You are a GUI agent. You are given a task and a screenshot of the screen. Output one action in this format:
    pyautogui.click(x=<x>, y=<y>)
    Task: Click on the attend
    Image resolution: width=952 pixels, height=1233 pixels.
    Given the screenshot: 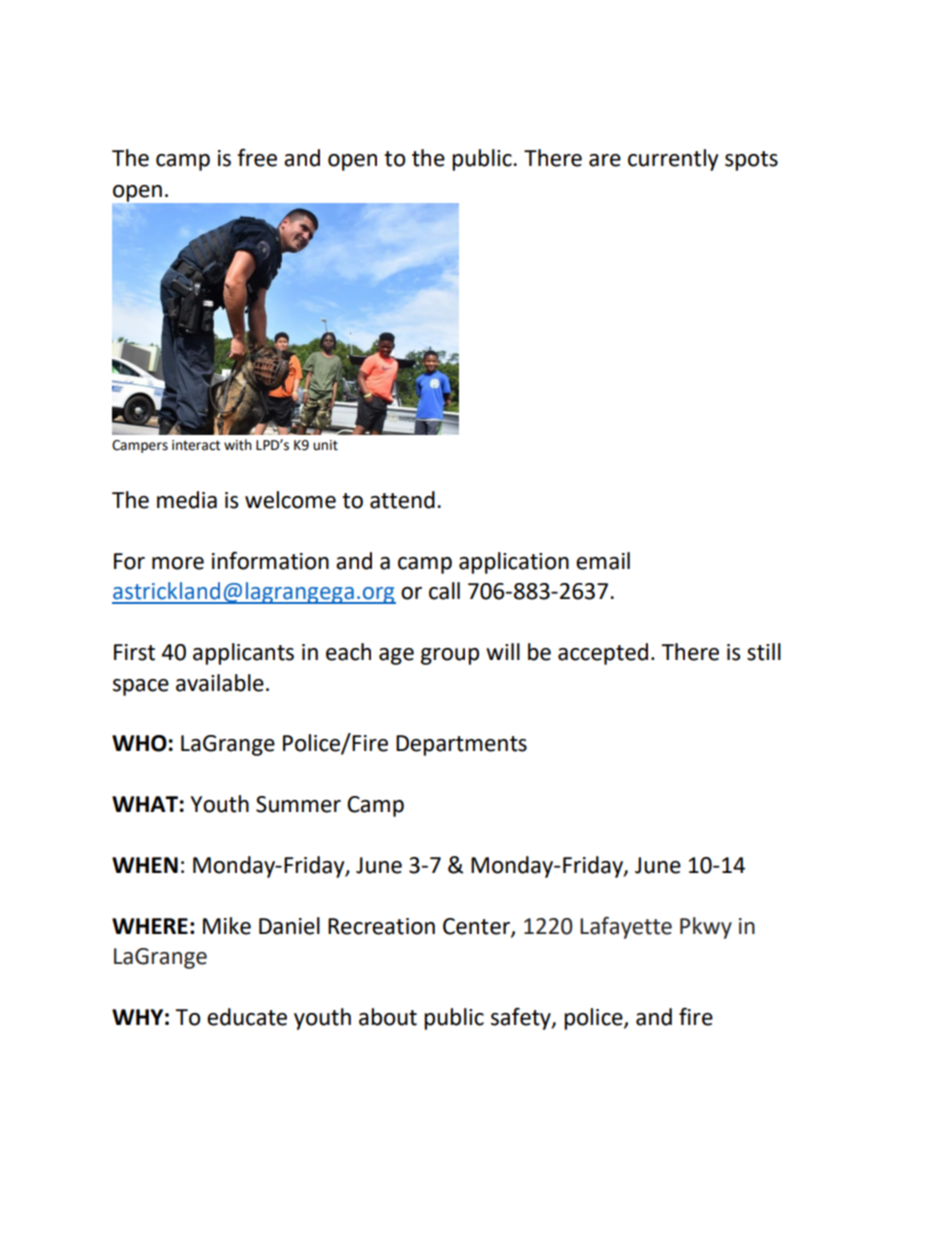 What is the action you would take?
    pyautogui.click(x=402, y=500)
